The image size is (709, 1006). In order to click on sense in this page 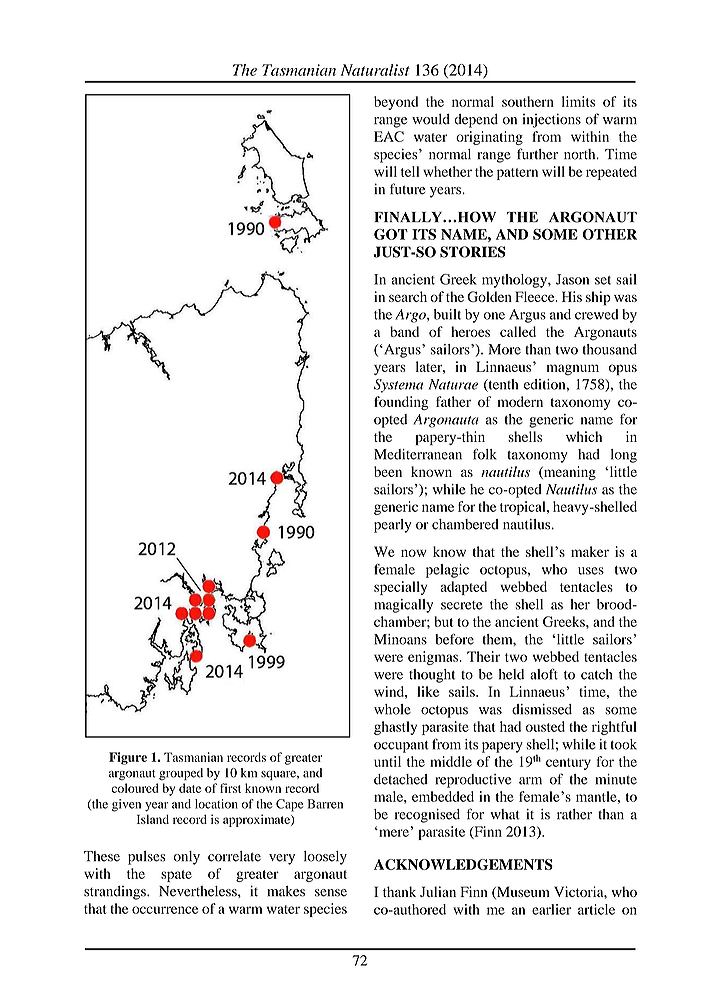, I will do `click(331, 893)`.
